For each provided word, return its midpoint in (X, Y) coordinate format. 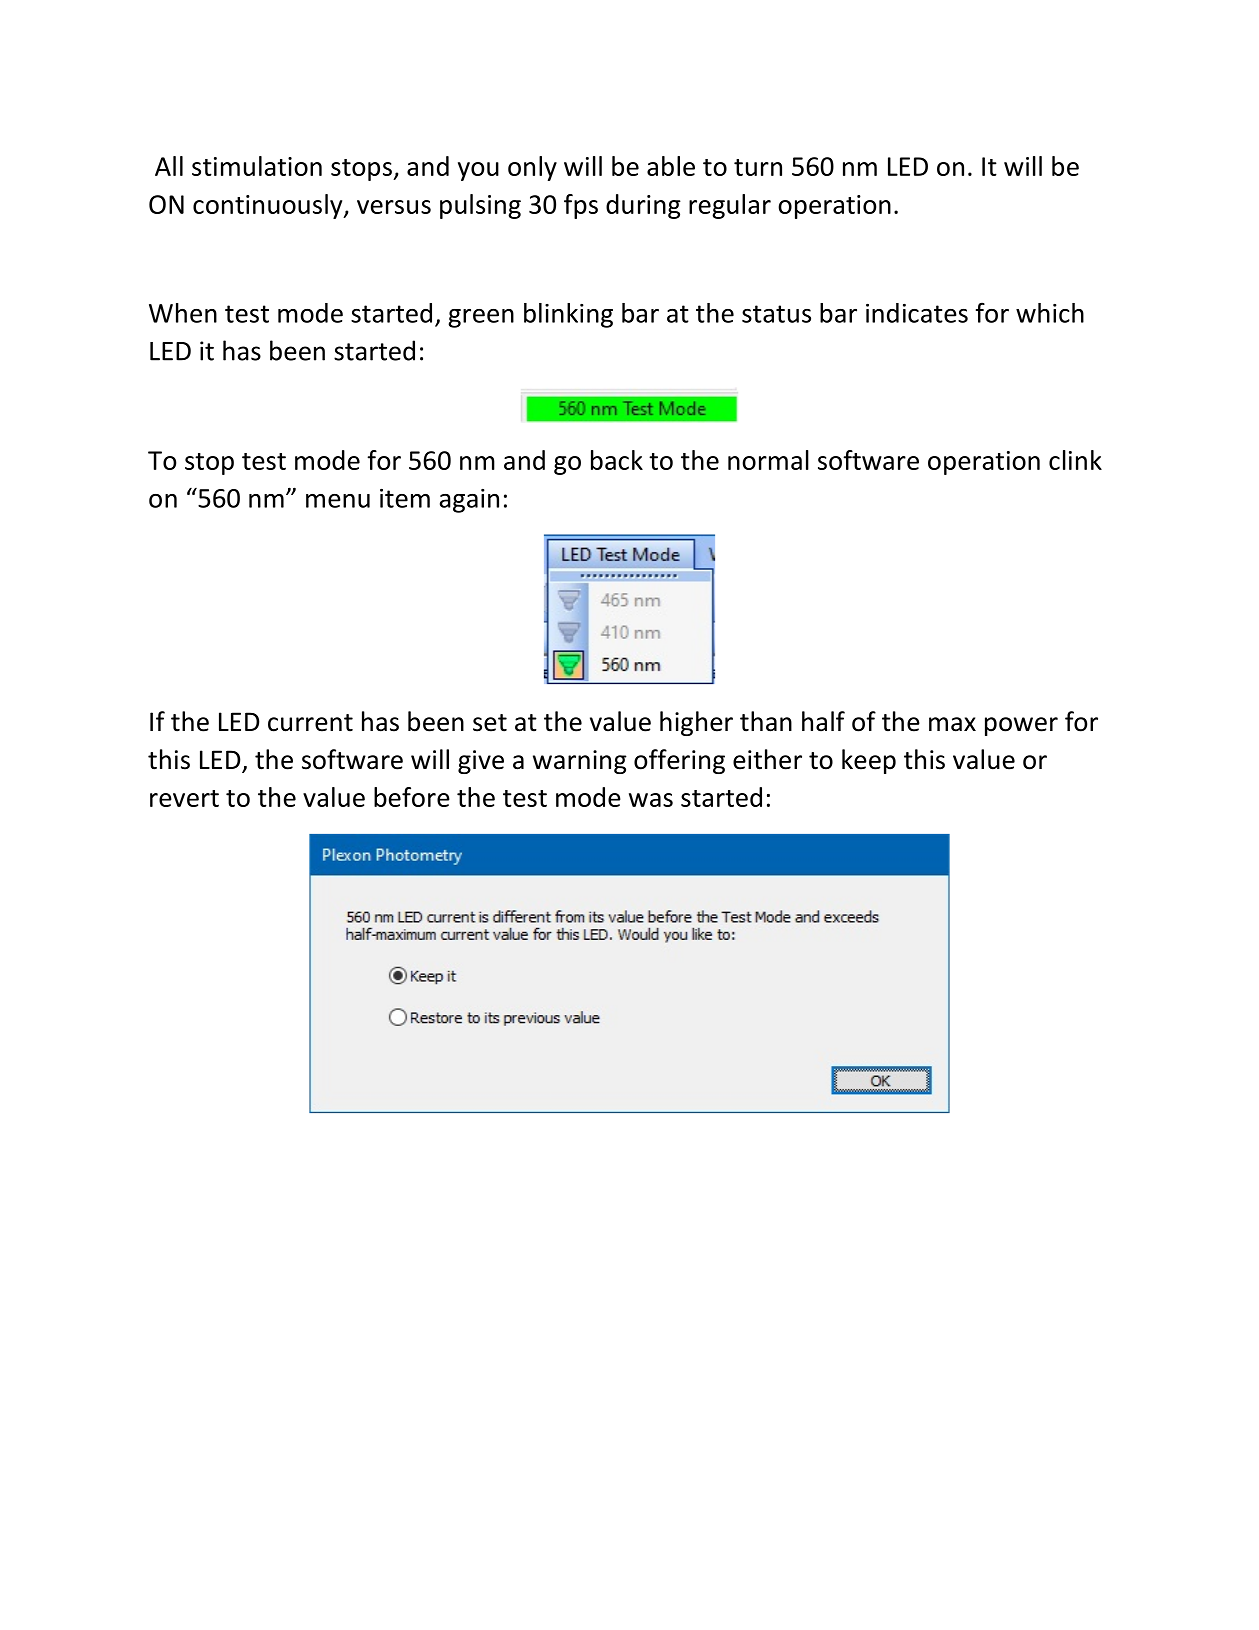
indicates (917, 313)
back (617, 460)
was (651, 800)
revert (184, 798)
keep (869, 761)
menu (338, 501)
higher (696, 723)
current (310, 723)
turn (758, 167)
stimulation (257, 166)
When (183, 313)
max (952, 724)
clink (1075, 460)
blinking (568, 315)
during (643, 206)
